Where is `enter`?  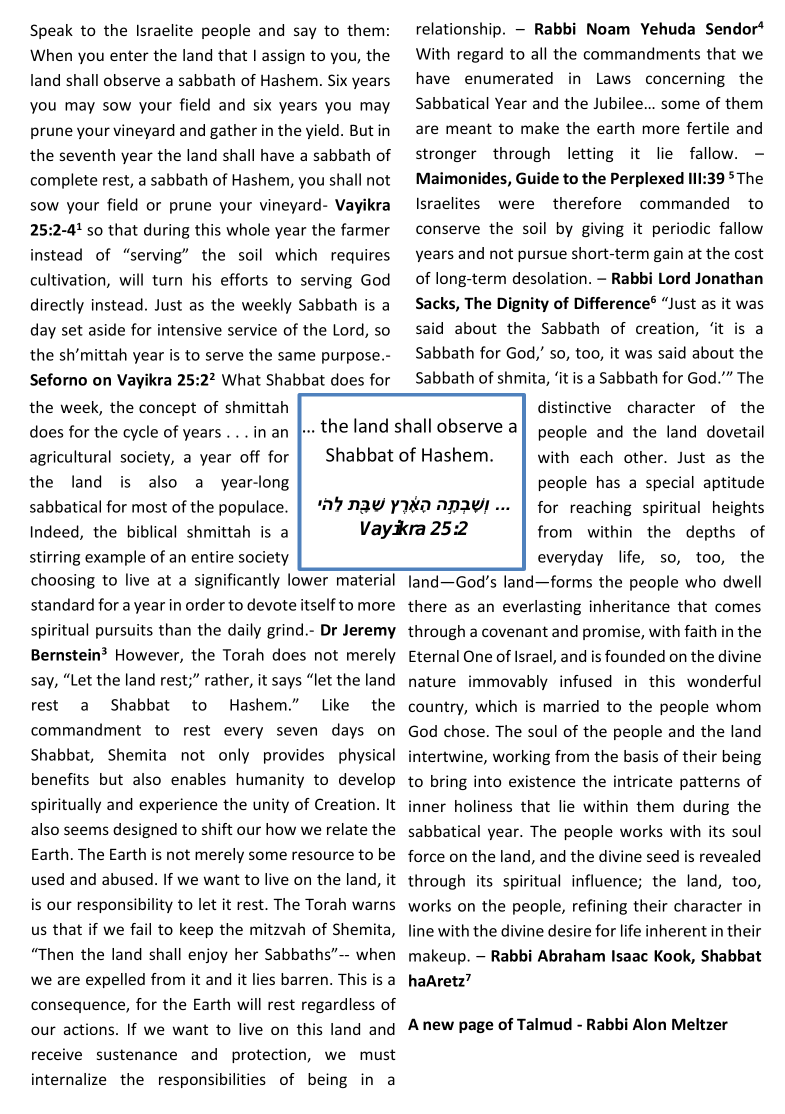
enter is located at coordinates (129, 55).
